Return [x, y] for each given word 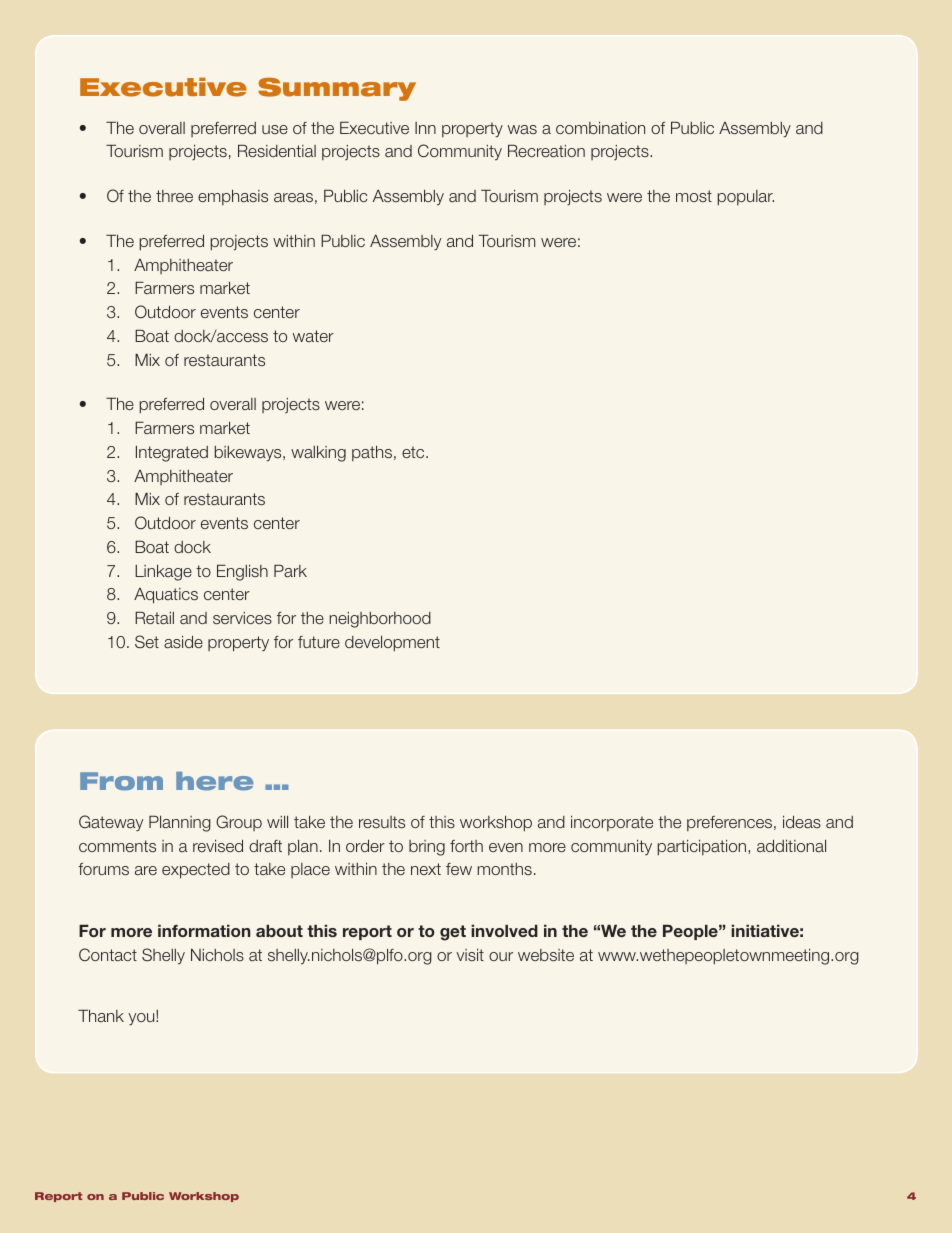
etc [414, 452]
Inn [425, 128]
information [204, 930]
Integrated [172, 453]
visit [470, 955]
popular [745, 198]
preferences [731, 823]
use [275, 129]
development [392, 644]
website [546, 955]
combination [600, 128]
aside [183, 641]
